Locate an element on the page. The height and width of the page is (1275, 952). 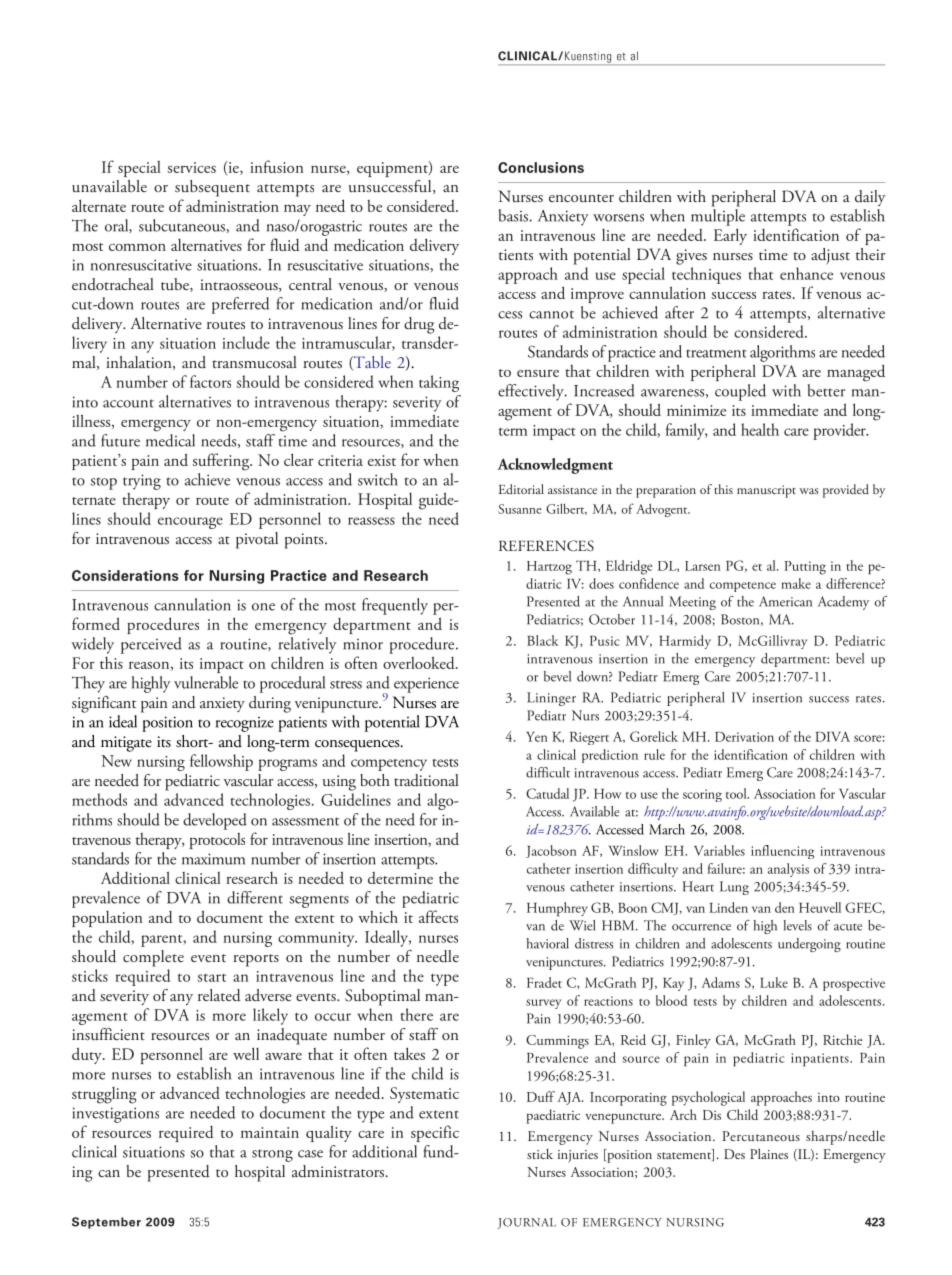
Conclusions is located at coordinates (541, 167).
